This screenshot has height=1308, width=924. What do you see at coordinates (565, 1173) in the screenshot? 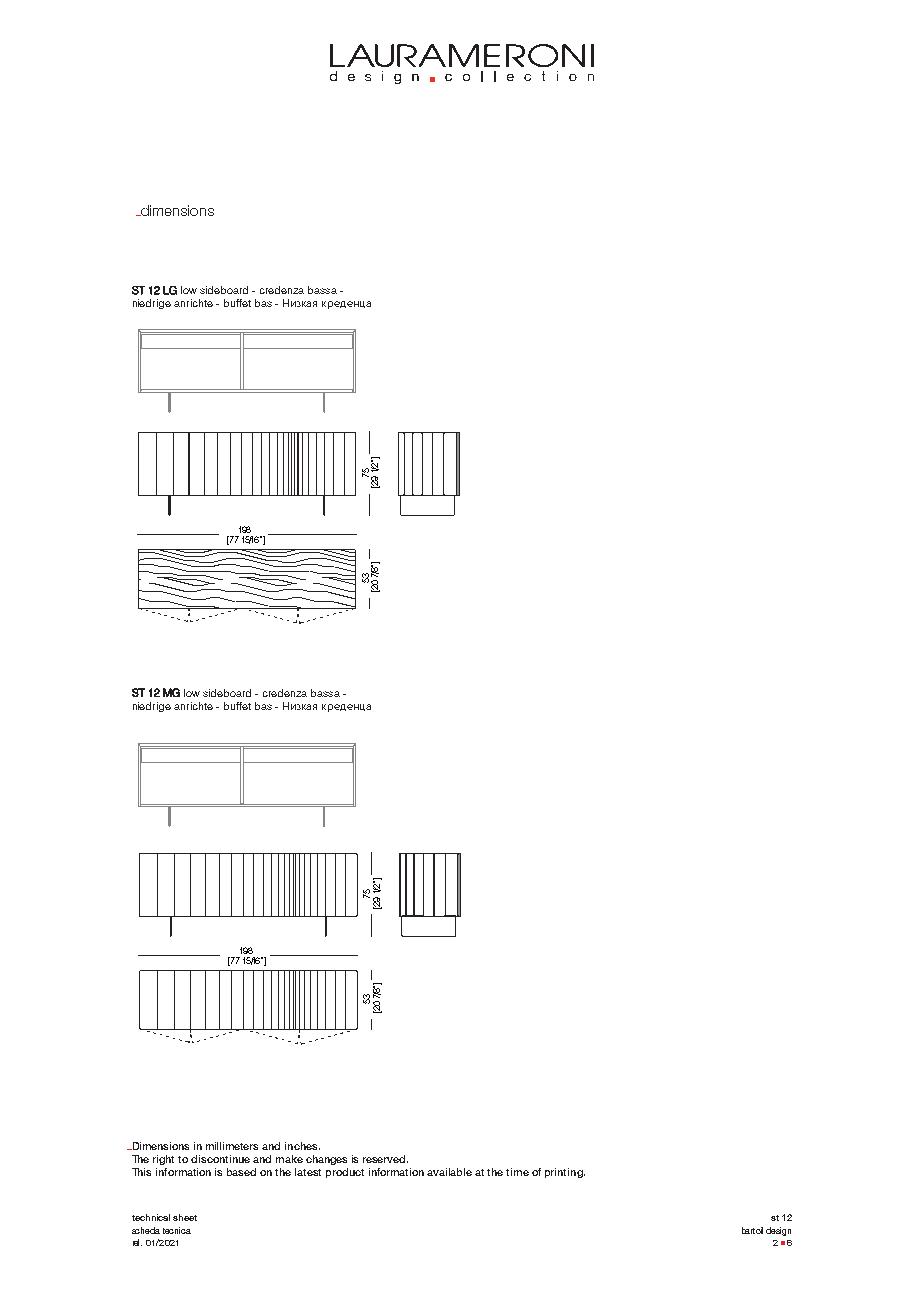
I see `printing` at bounding box center [565, 1173].
